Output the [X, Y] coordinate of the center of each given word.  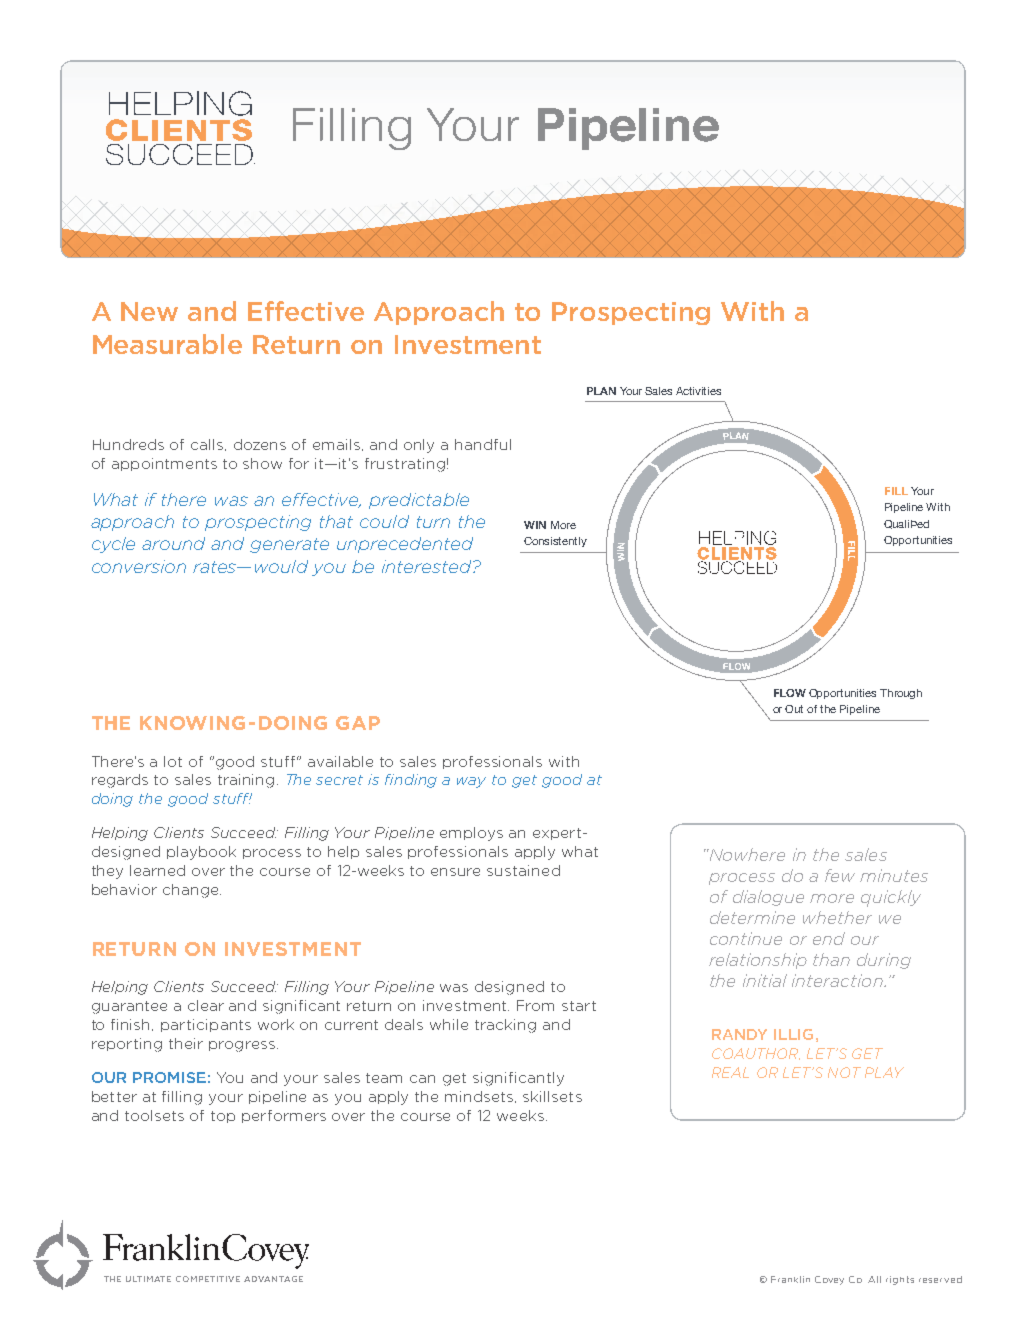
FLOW [790, 693]
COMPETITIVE [208, 1279]
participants [206, 1025]
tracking [505, 1026]
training [246, 781]
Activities [698, 391]
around [173, 543]
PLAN [601, 391]
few [840, 875]
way [471, 782]
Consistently [555, 542]
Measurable [167, 344]
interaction [838, 980]
